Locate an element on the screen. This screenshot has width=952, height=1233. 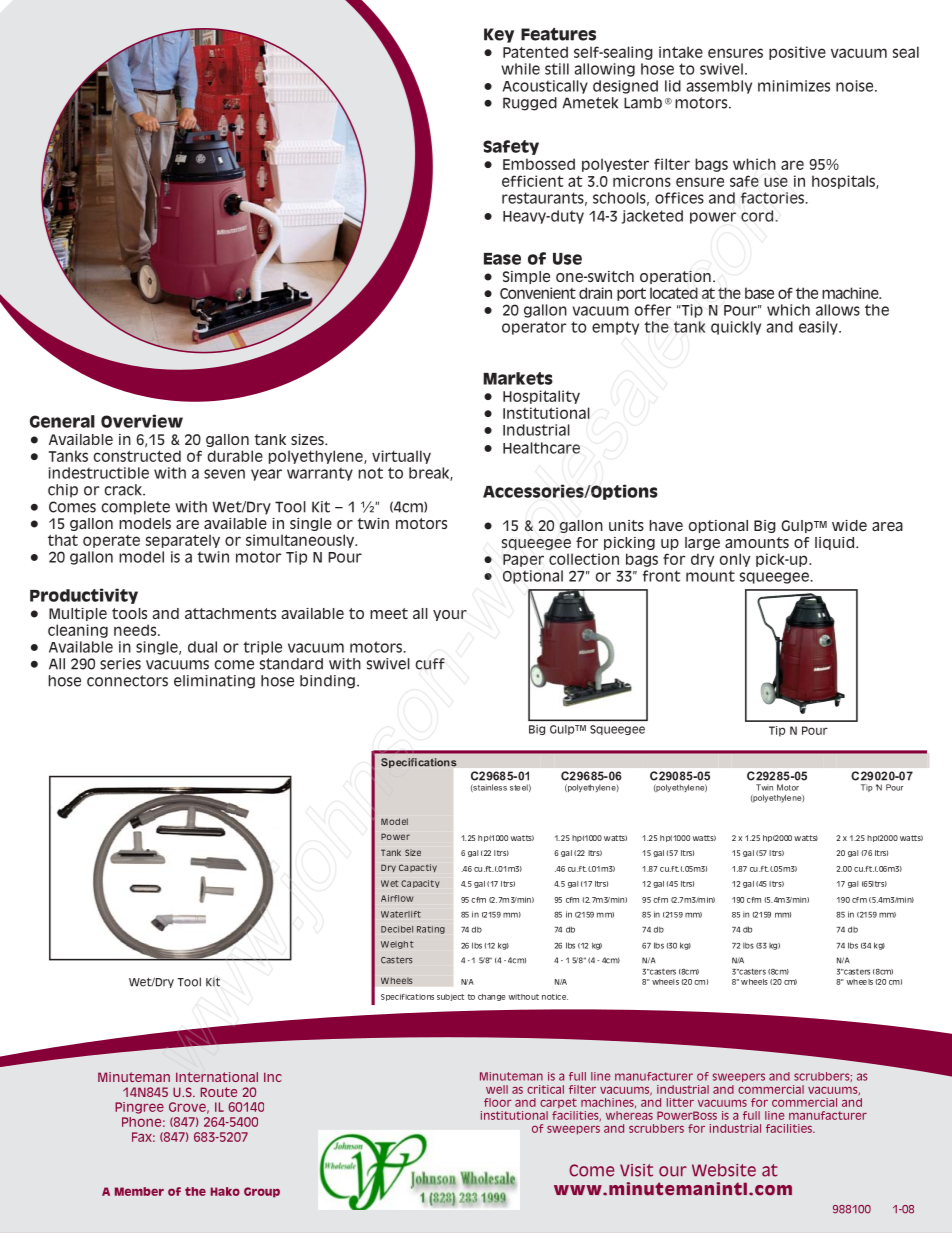
Member is located at coordinates (139, 1191).
